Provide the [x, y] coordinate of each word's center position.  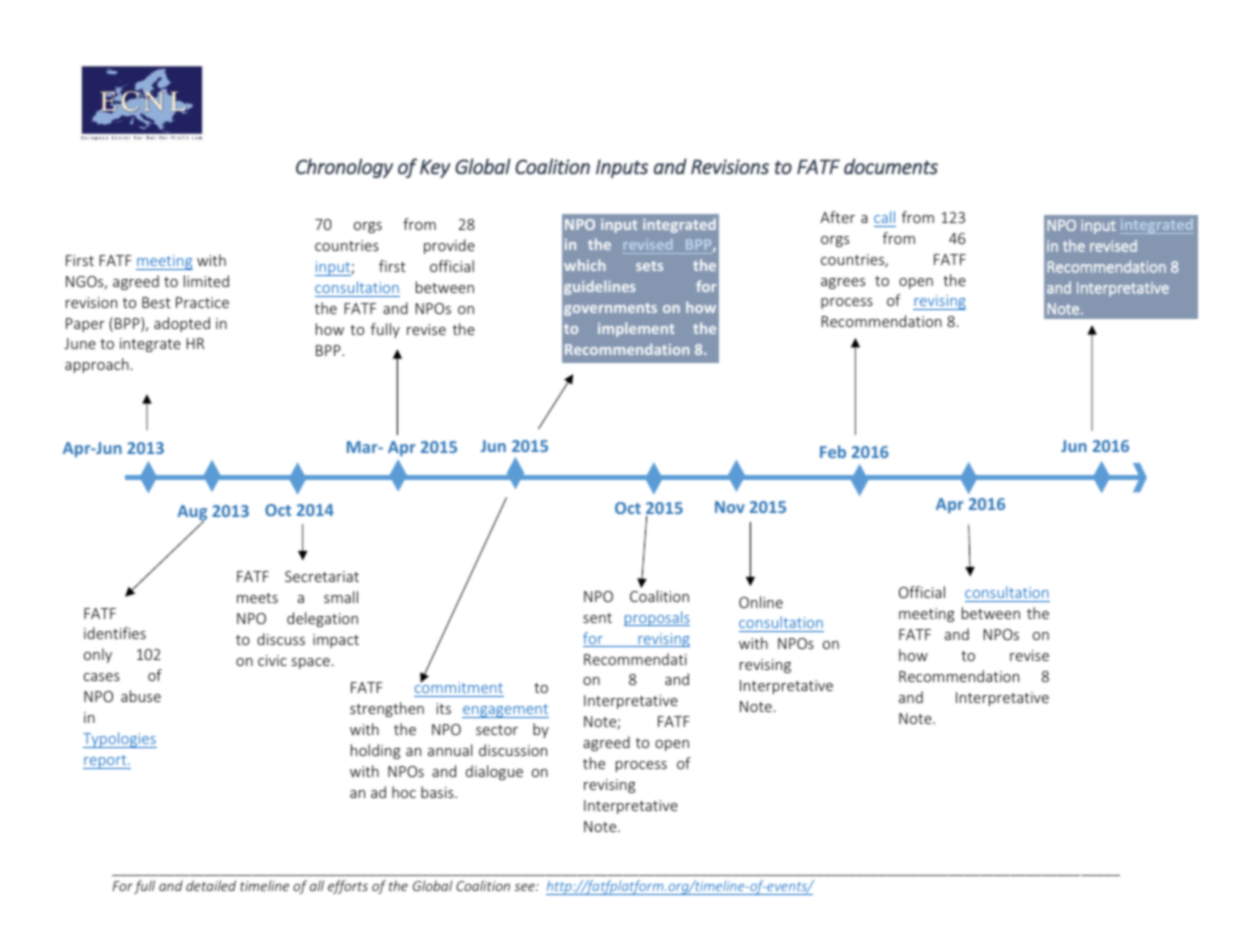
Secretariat [322, 576]
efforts [348, 887]
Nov [730, 507]
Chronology [344, 168]
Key [435, 168]
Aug [192, 514]
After [837, 217]
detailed [211, 885]
